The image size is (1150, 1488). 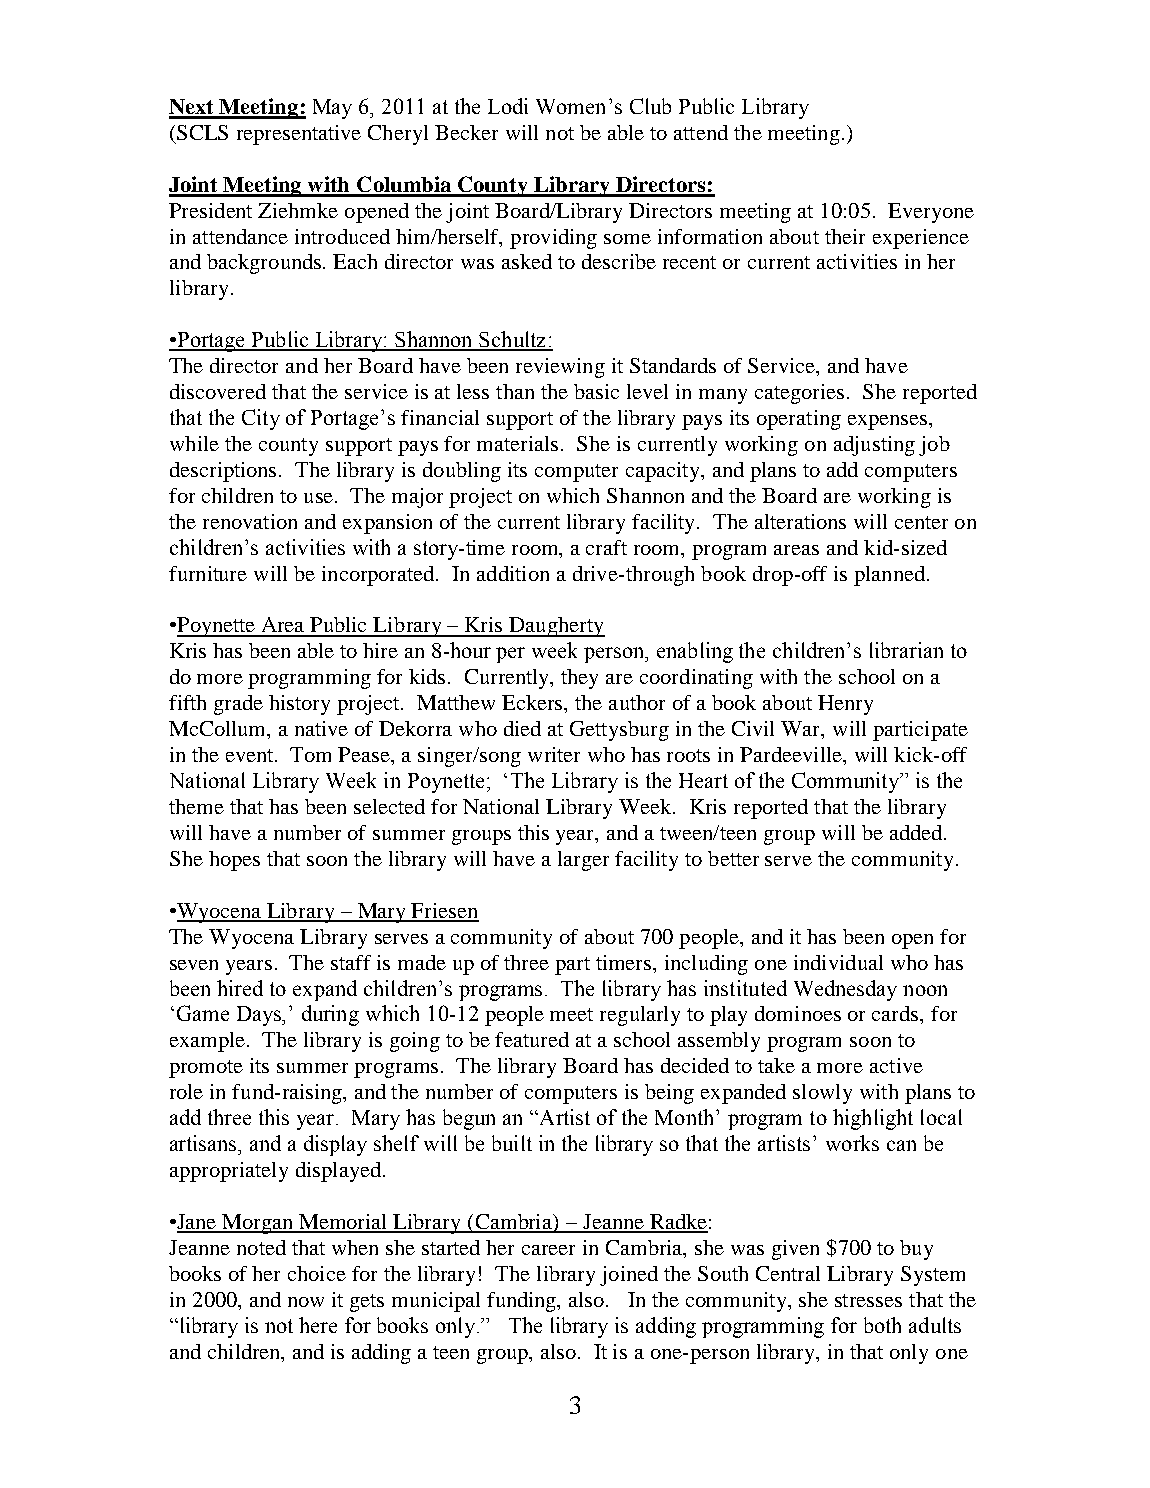 What do you see at coordinates (845, 236) in the screenshot?
I see `their` at bounding box center [845, 236].
